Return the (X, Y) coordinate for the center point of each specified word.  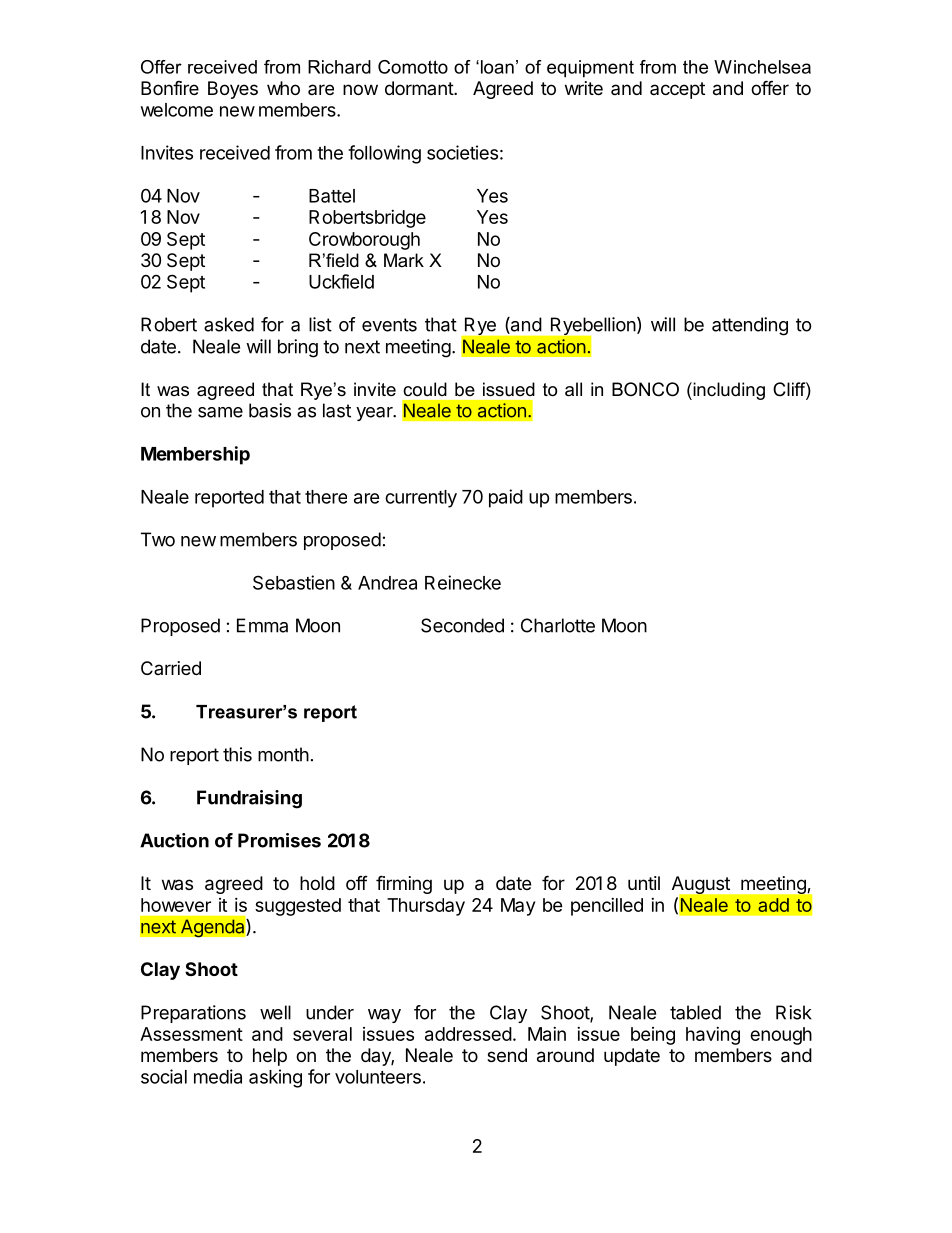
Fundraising (249, 799)
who (283, 88)
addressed (468, 1034)
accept (677, 90)
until (644, 883)
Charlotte (558, 625)
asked (229, 324)
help (270, 1057)
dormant (420, 88)
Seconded (462, 625)
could (425, 389)
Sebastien (294, 582)
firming (404, 884)
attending (750, 326)
